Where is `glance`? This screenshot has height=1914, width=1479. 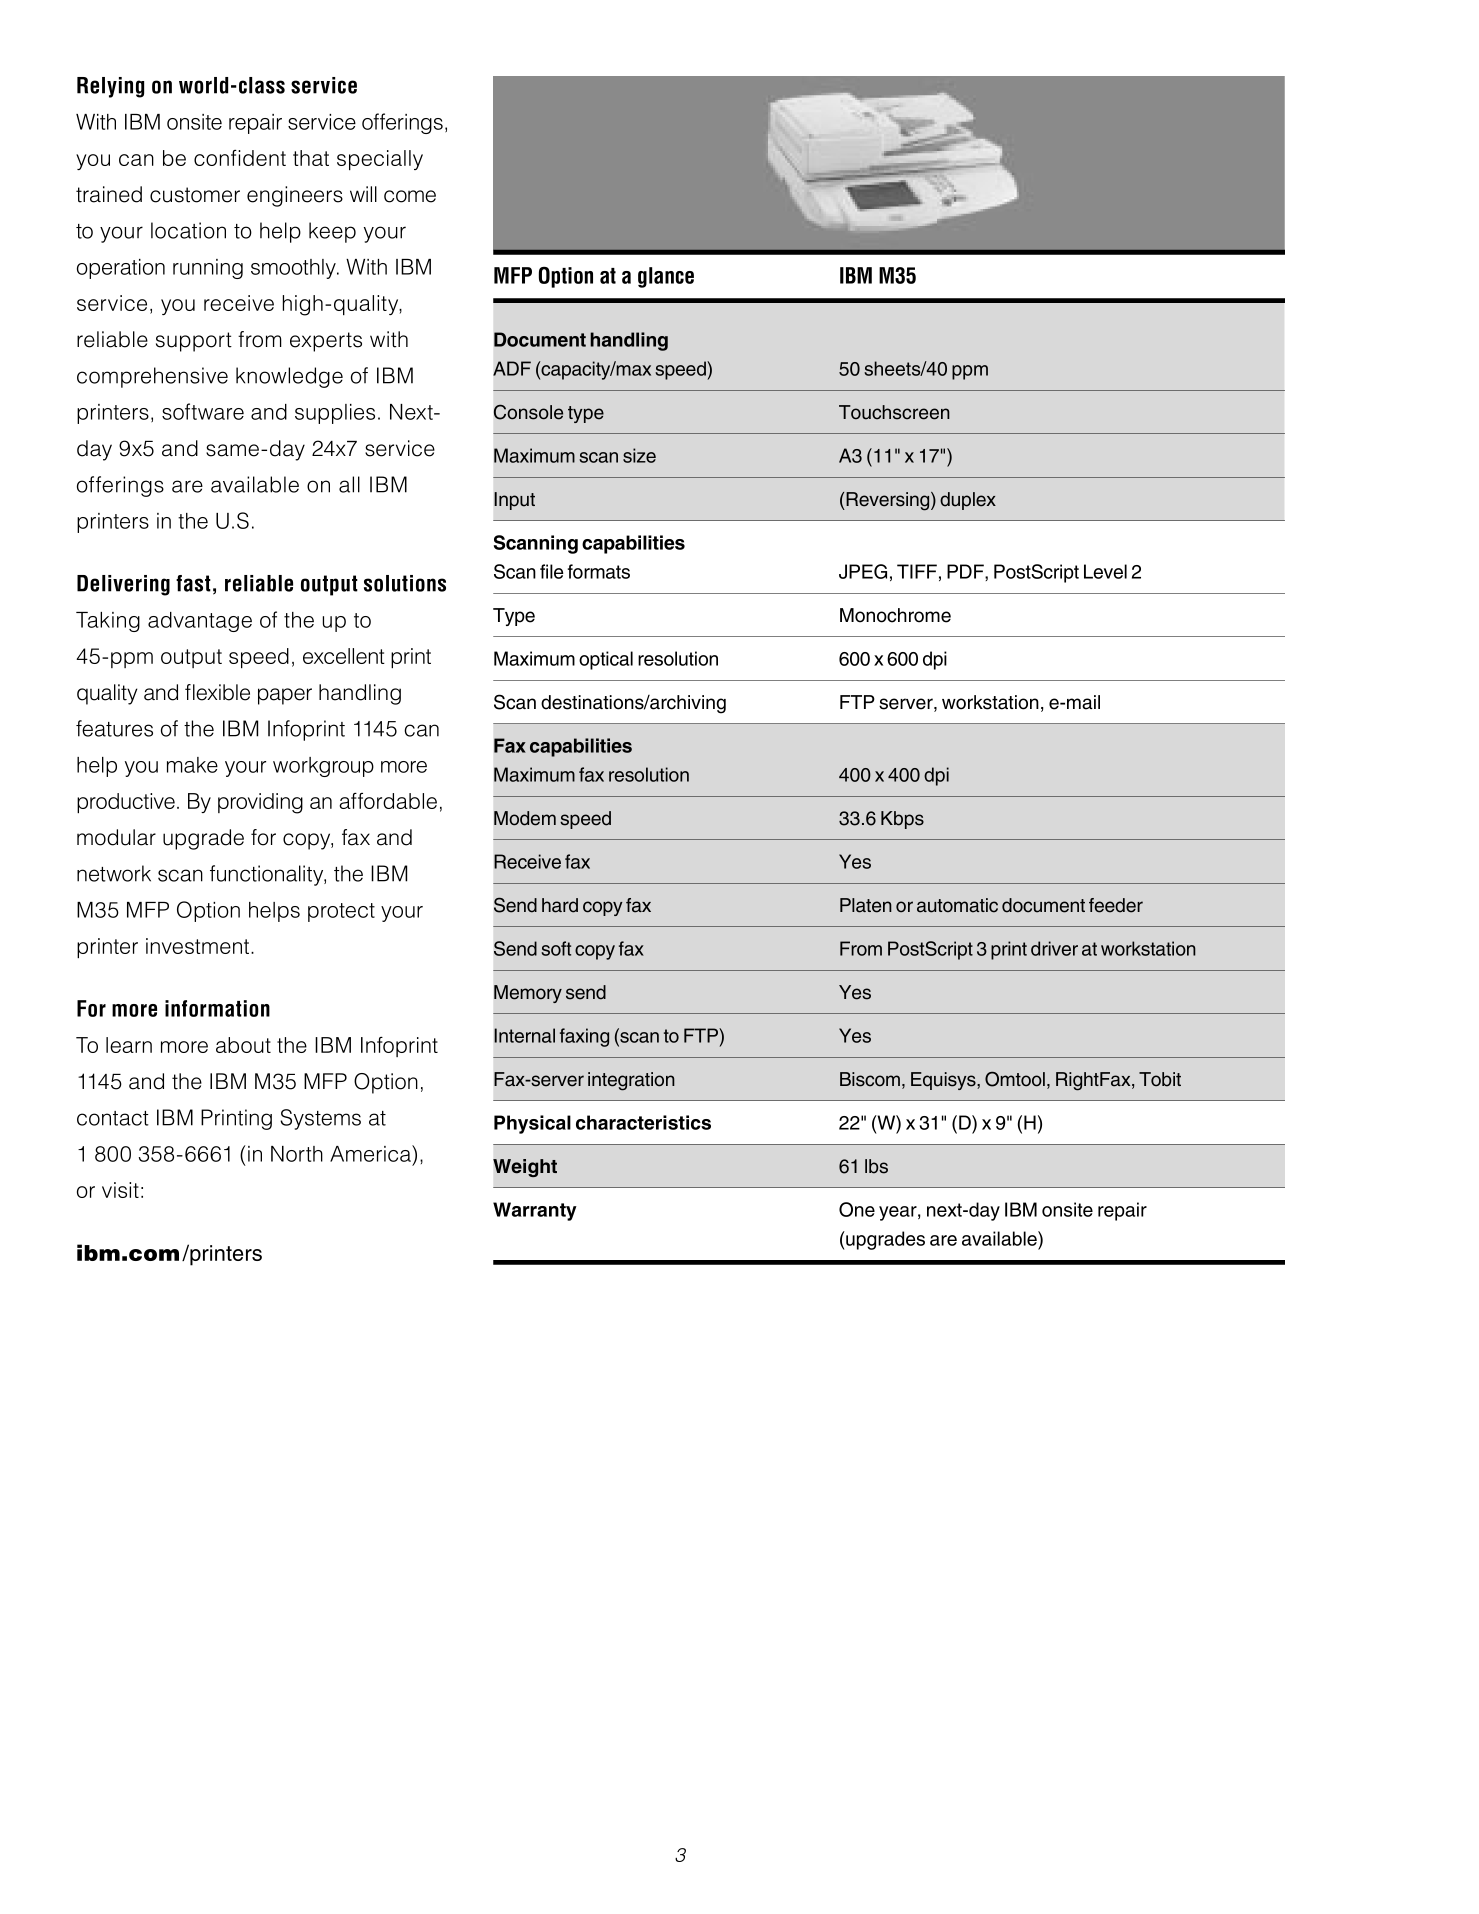
glance is located at coordinates (666, 277).
